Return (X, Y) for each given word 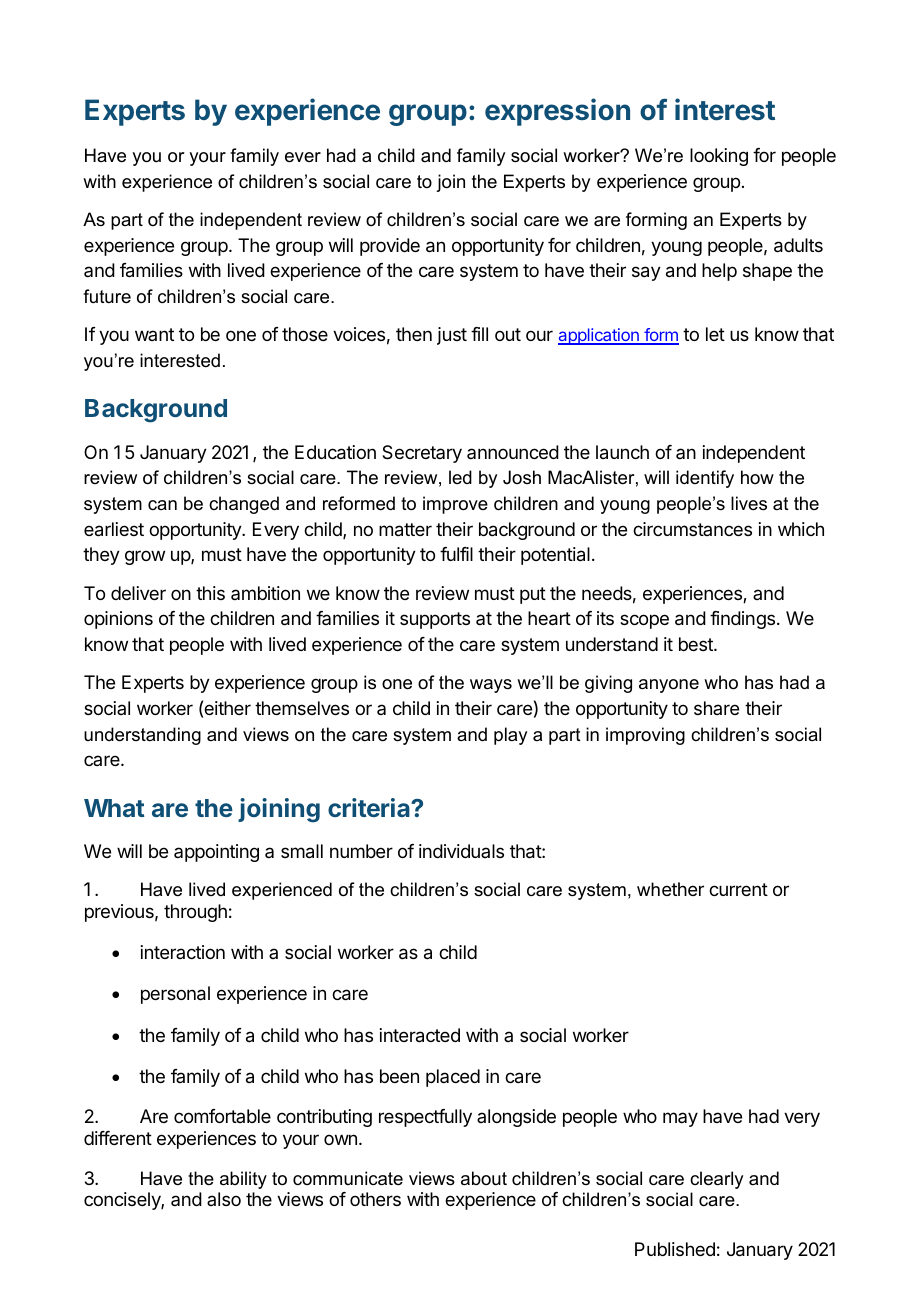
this (210, 593)
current (738, 889)
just (452, 336)
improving (645, 736)
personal (175, 995)
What (114, 808)
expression (557, 112)
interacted (420, 1035)
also (224, 1199)
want (154, 334)
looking (719, 157)
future (107, 296)
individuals (461, 851)
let (715, 334)
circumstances (692, 529)
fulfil (456, 554)
